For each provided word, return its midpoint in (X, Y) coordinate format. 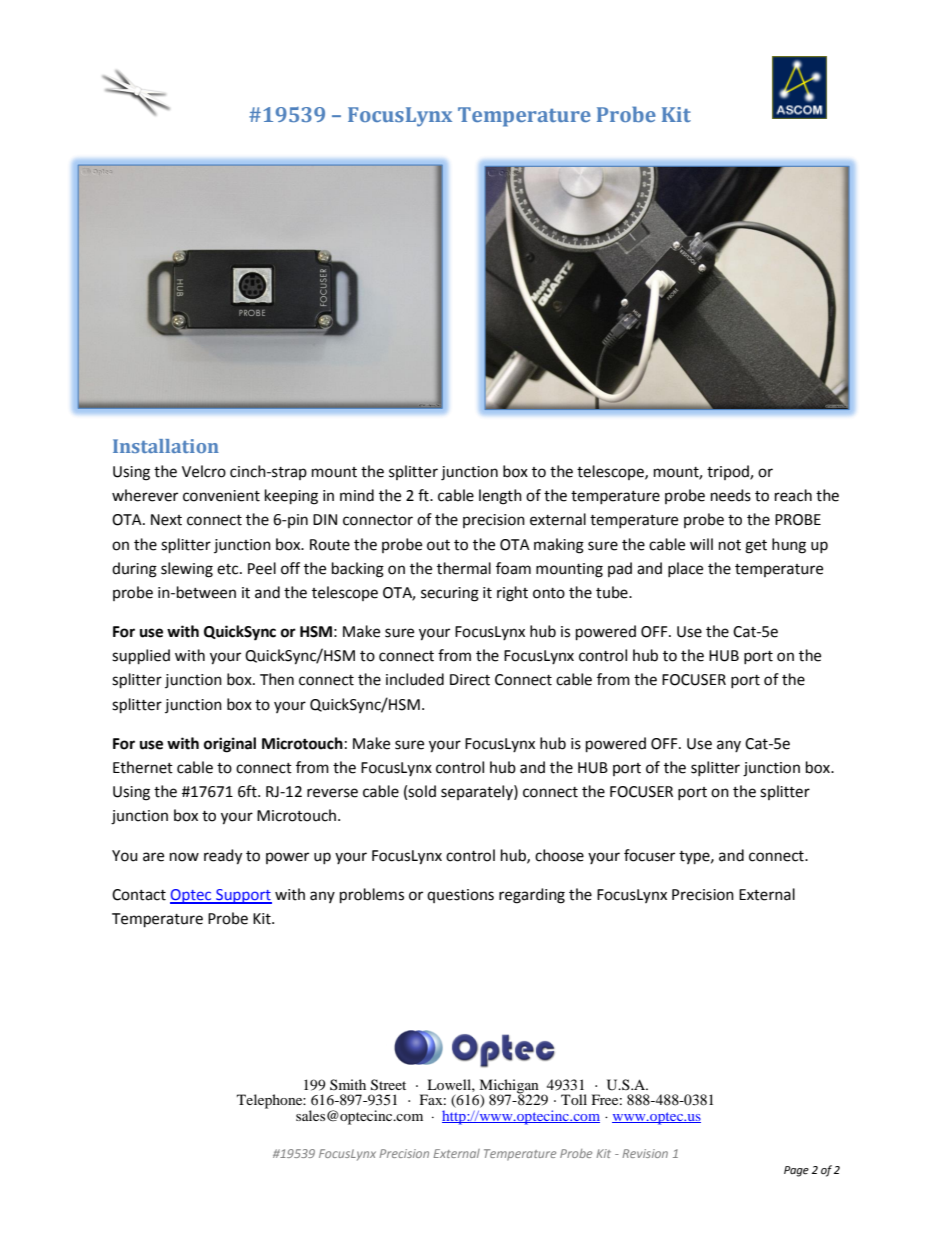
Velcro (204, 471)
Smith (348, 1084)
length (500, 497)
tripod (729, 472)
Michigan (508, 1087)
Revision (645, 1153)
